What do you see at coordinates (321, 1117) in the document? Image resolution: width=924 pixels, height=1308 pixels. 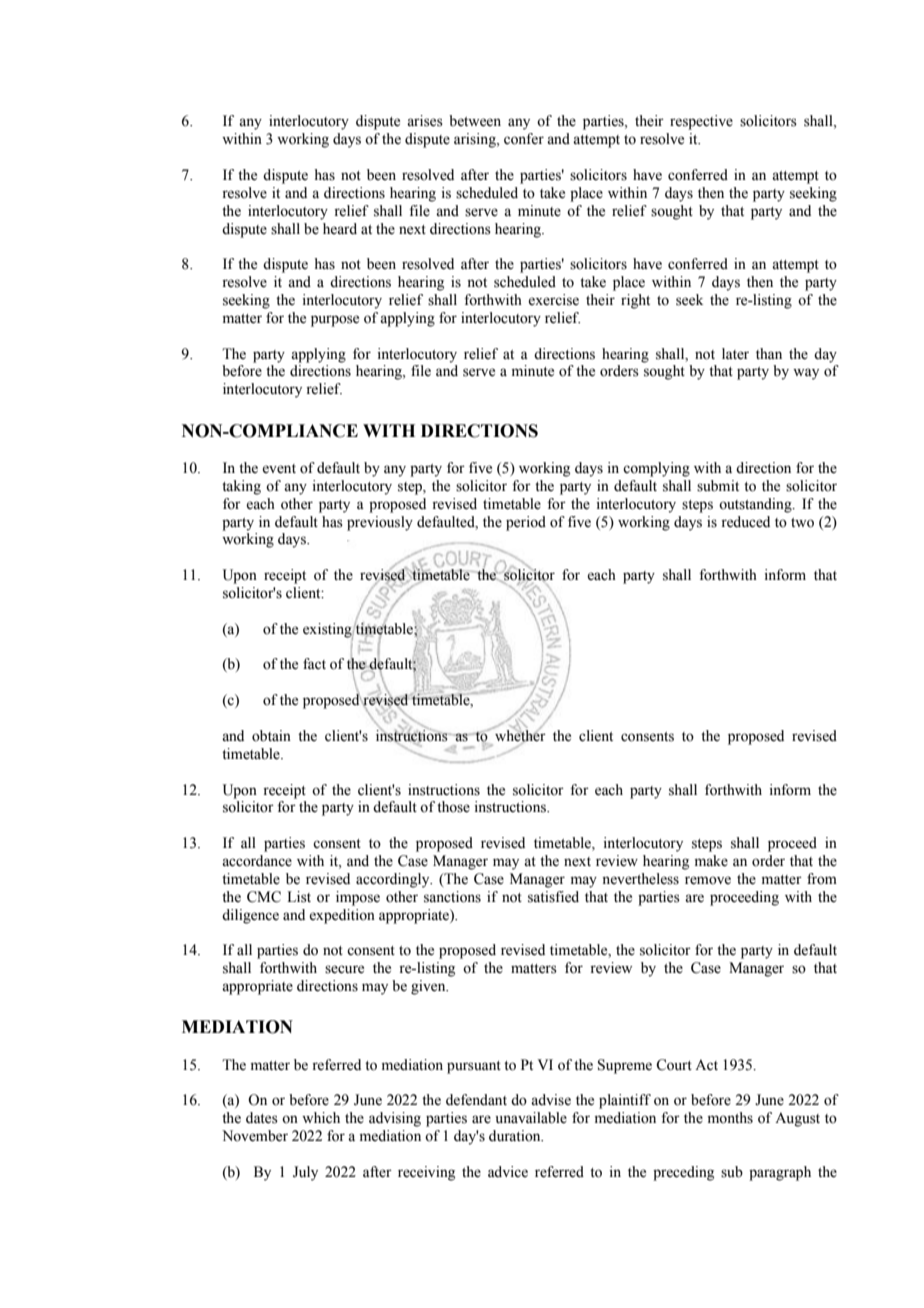 I see `which` at bounding box center [321, 1117].
